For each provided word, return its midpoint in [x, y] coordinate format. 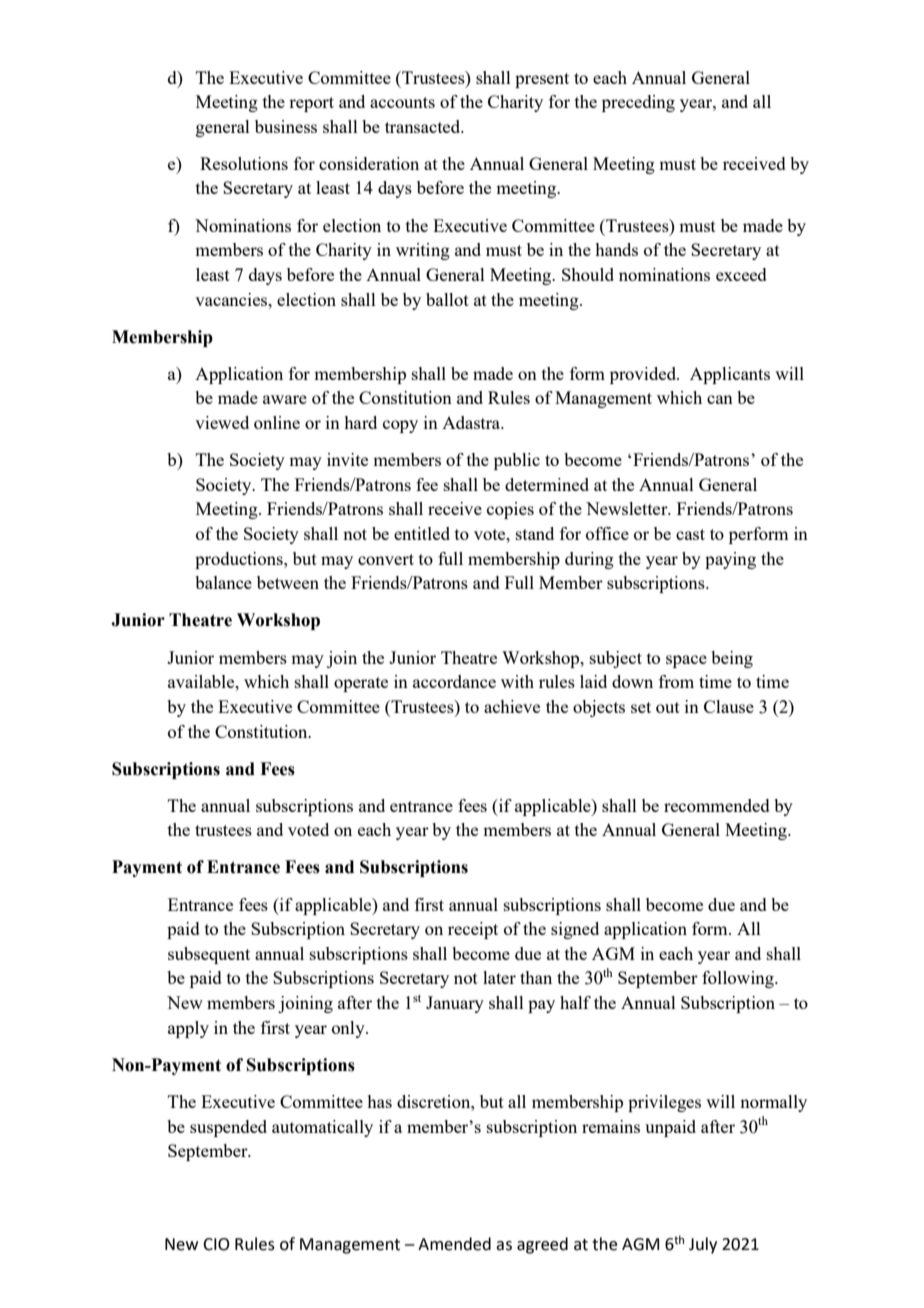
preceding [638, 103]
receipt [473, 930]
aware [285, 399]
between [288, 582]
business [286, 126]
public [517, 461]
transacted [424, 126]
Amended [454, 1244]
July [703, 1245]
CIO [216, 1244]
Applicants [730, 375]
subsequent [209, 955]
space [686, 661]
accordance [454, 681]
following [739, 979]
